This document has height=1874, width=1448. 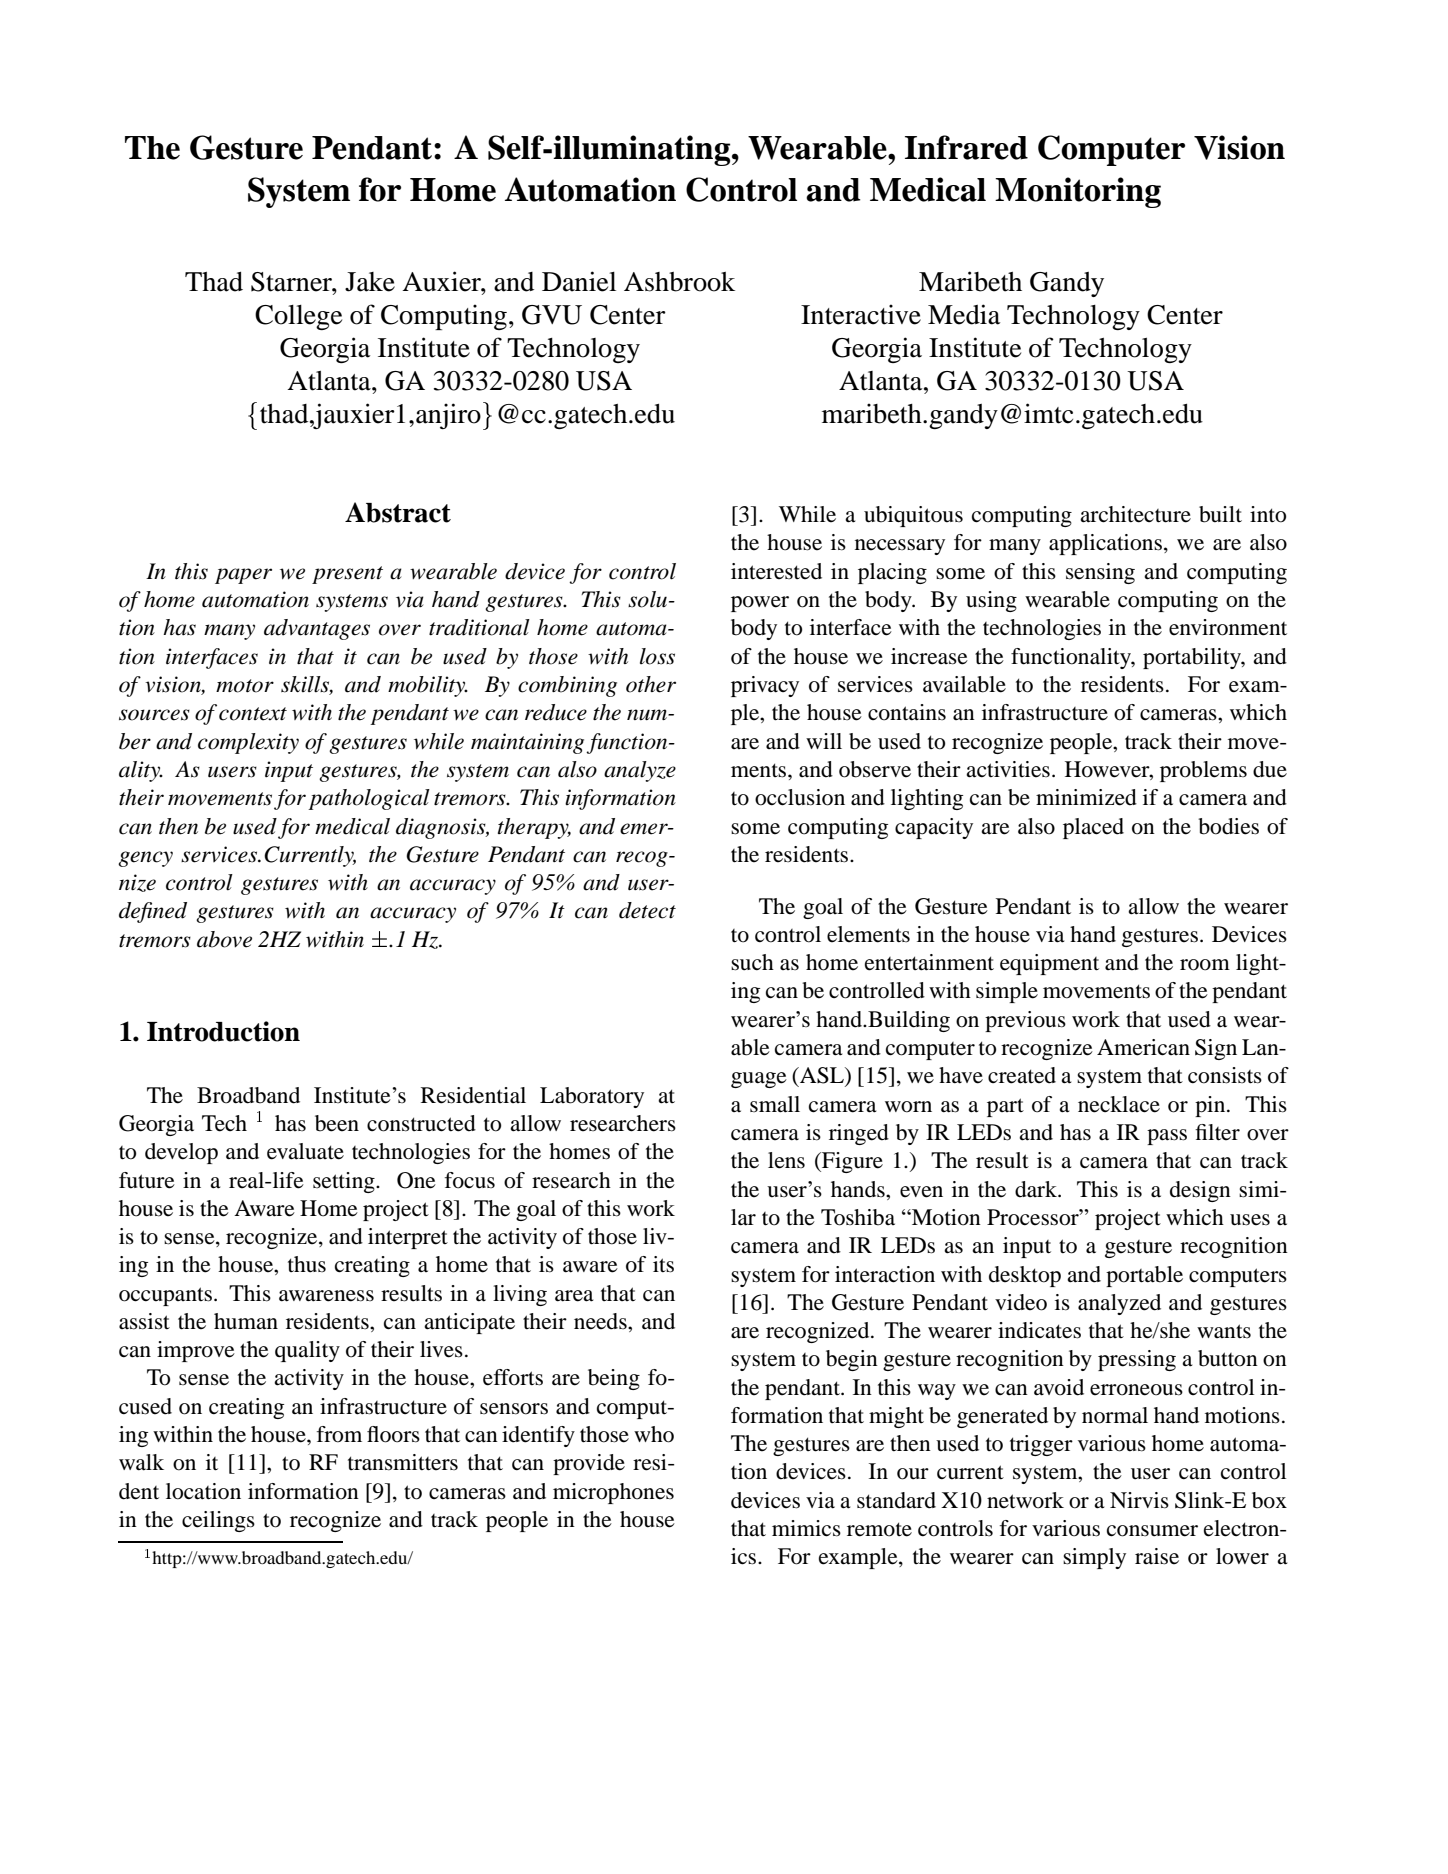 What do you see at coordinates (370, 282) in the document?
I see `Jake` at bounding box center [370, 282].
